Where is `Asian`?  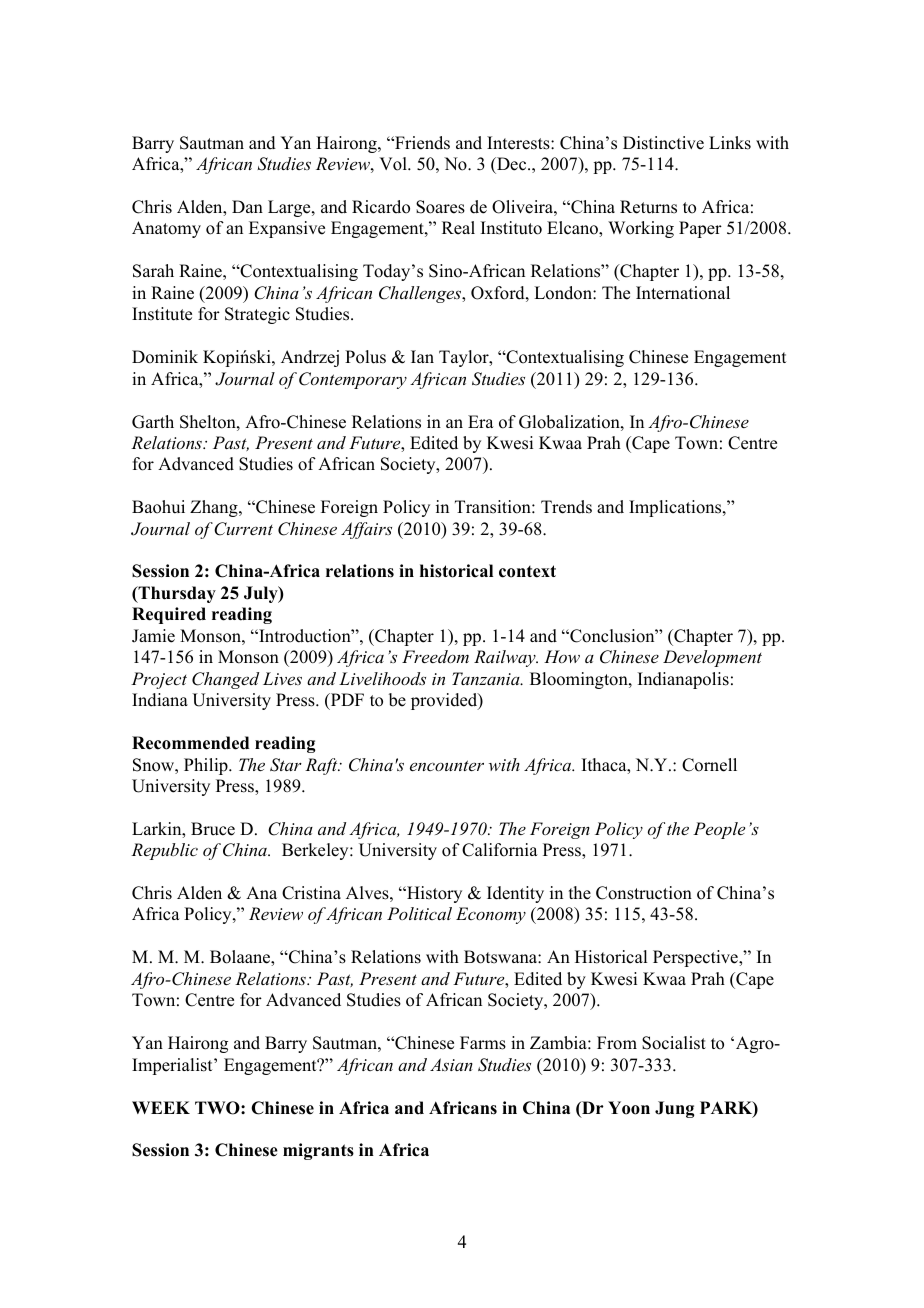
Asian is located at coordinates (451, 1064).
